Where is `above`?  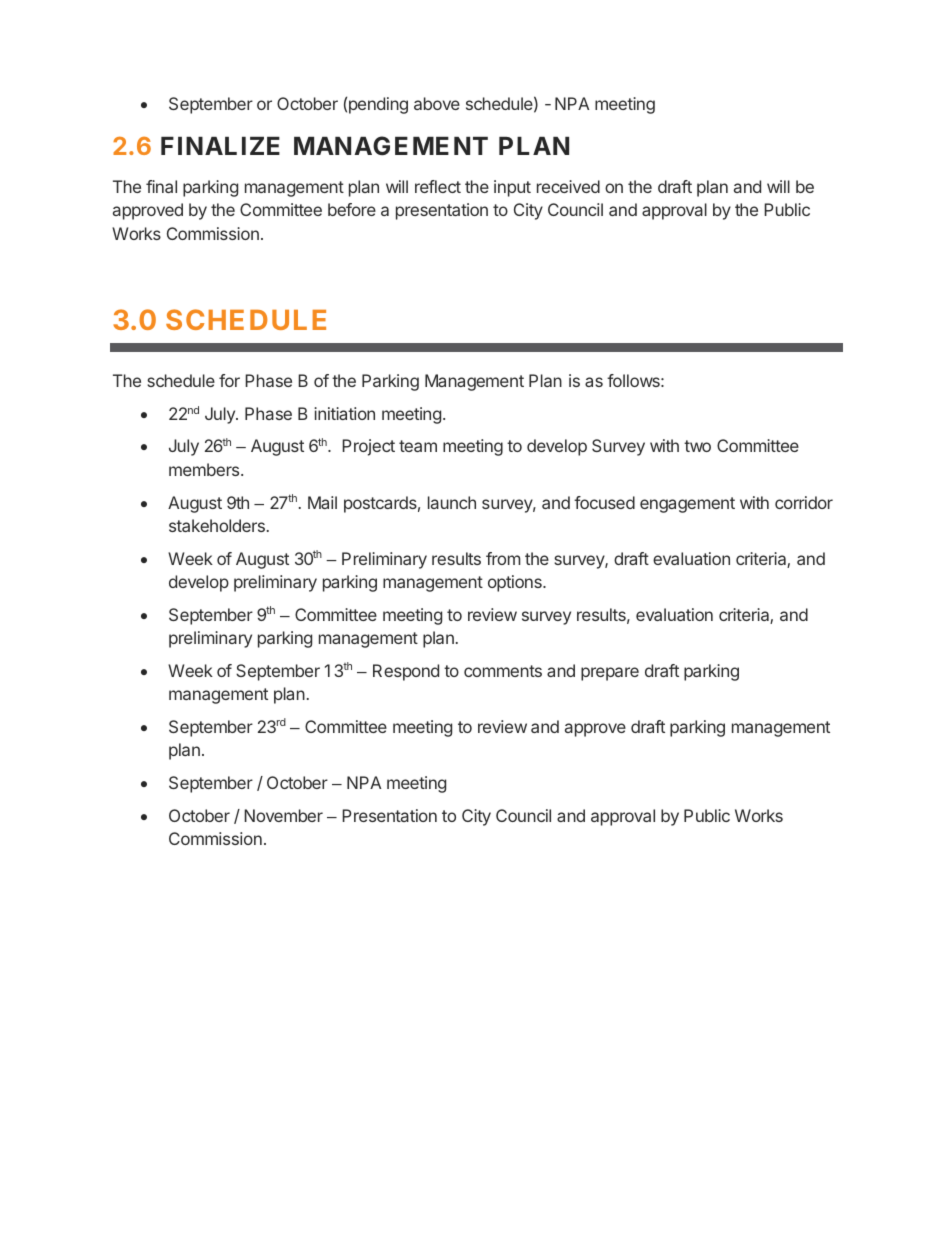
above is located at coordinates (437, 103).
